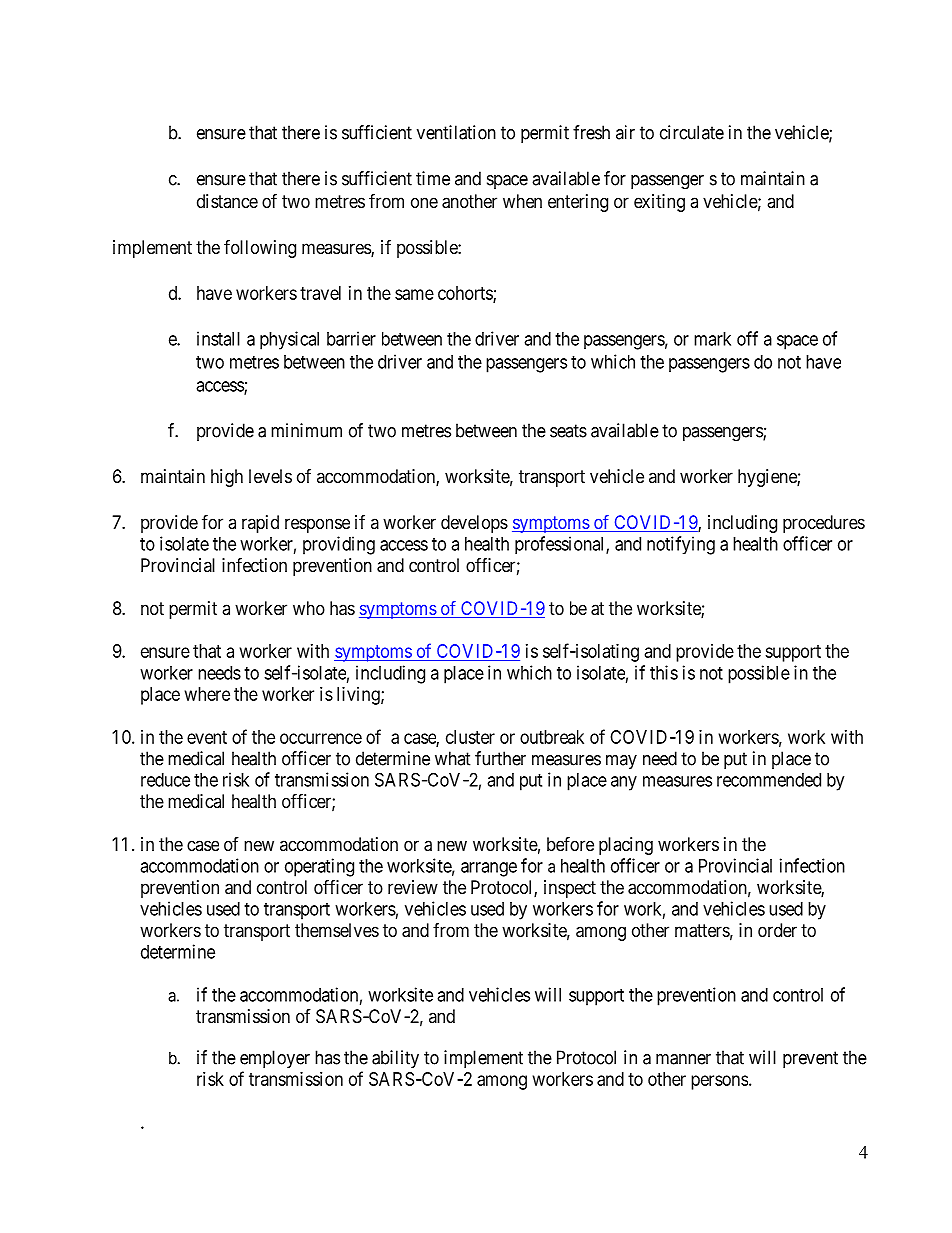  Describe the element at coordinates (712, 339) in the page. I see `mark` at that location.
